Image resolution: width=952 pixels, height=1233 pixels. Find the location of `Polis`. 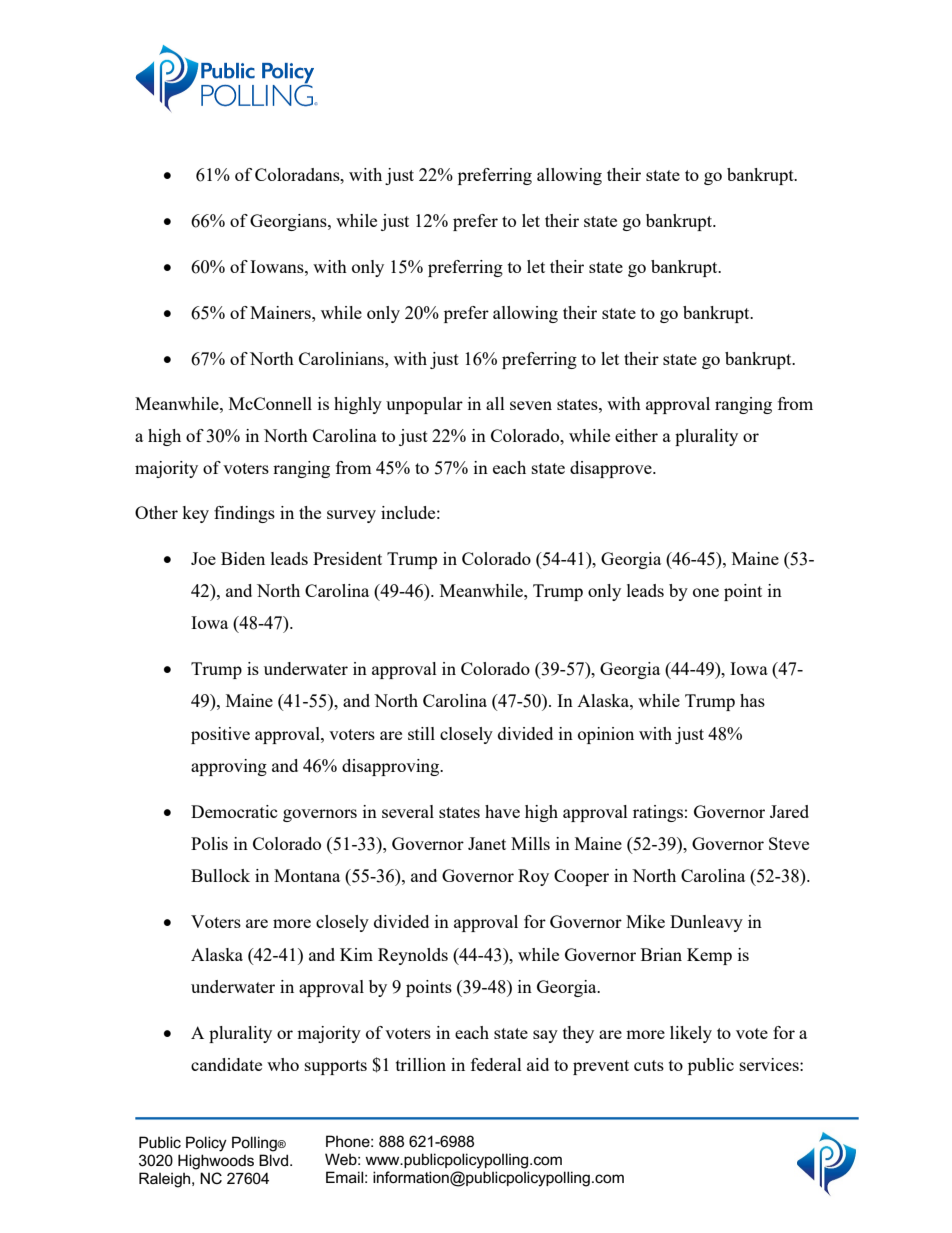

Polis is located at coordinates (209, 843).
